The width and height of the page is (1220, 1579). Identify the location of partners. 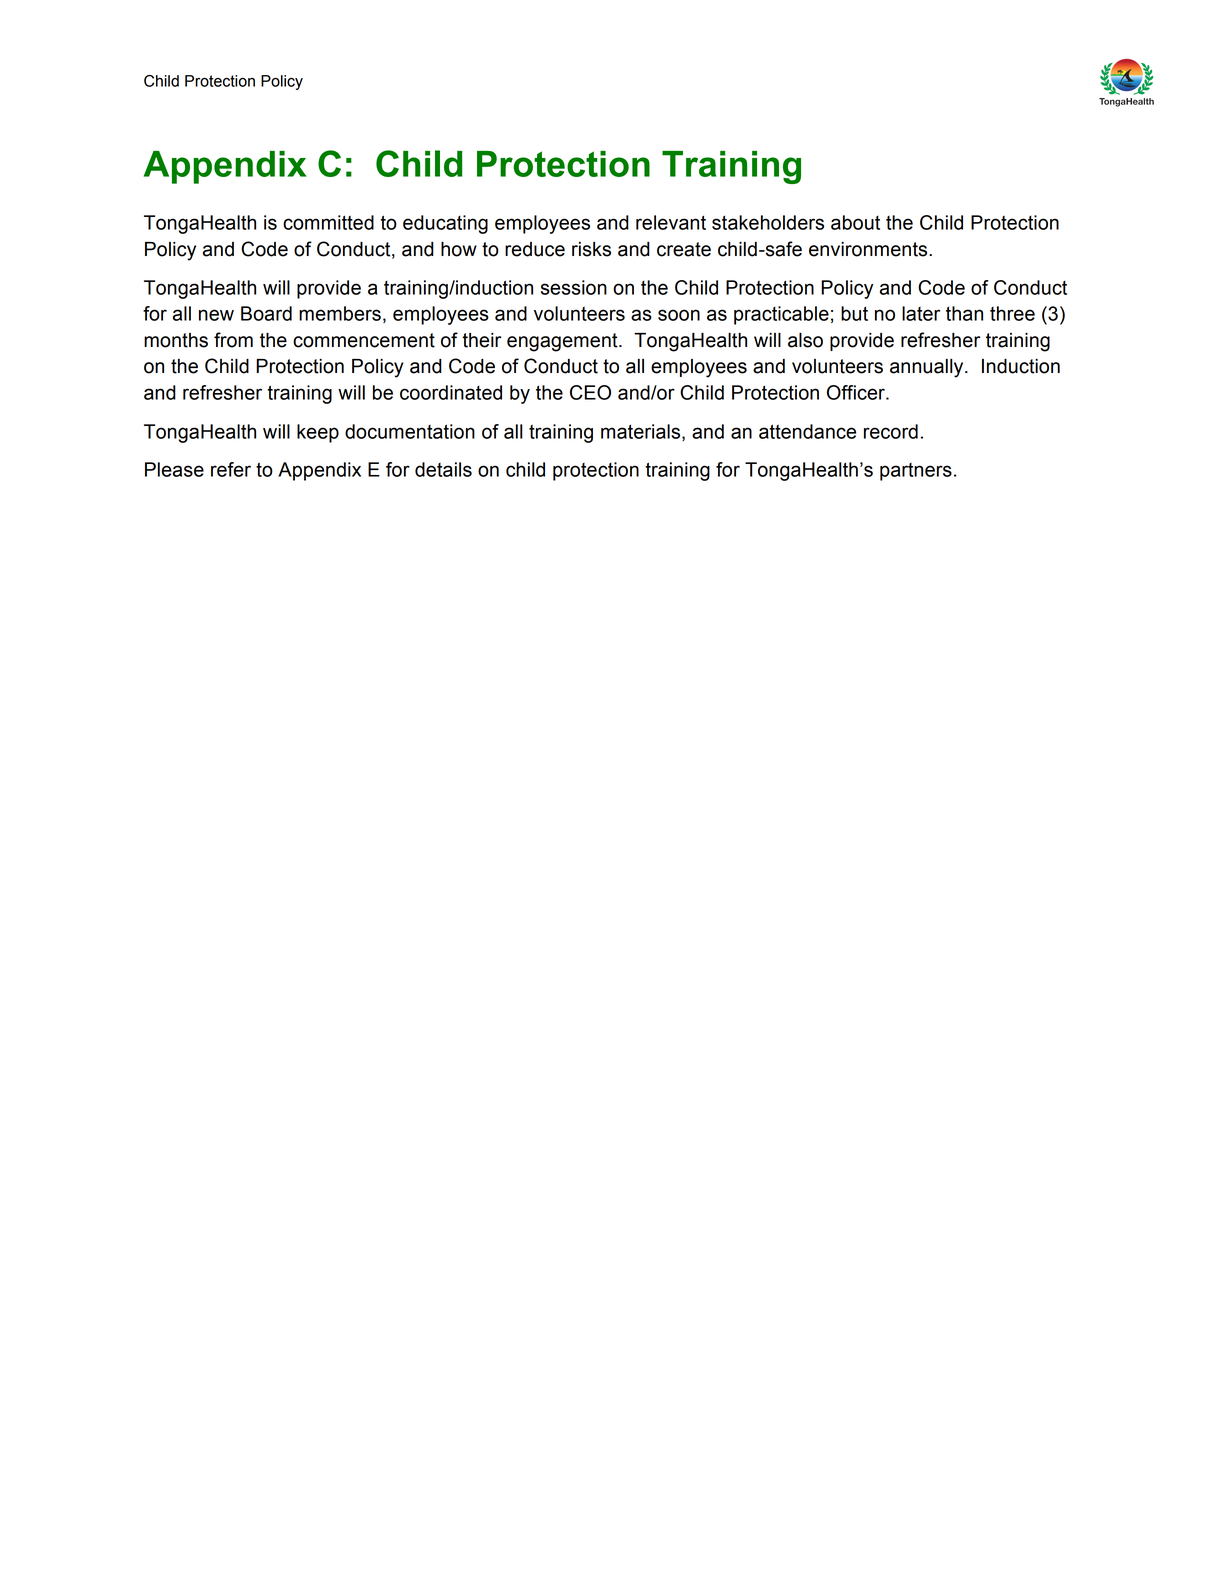
(916, 472).
